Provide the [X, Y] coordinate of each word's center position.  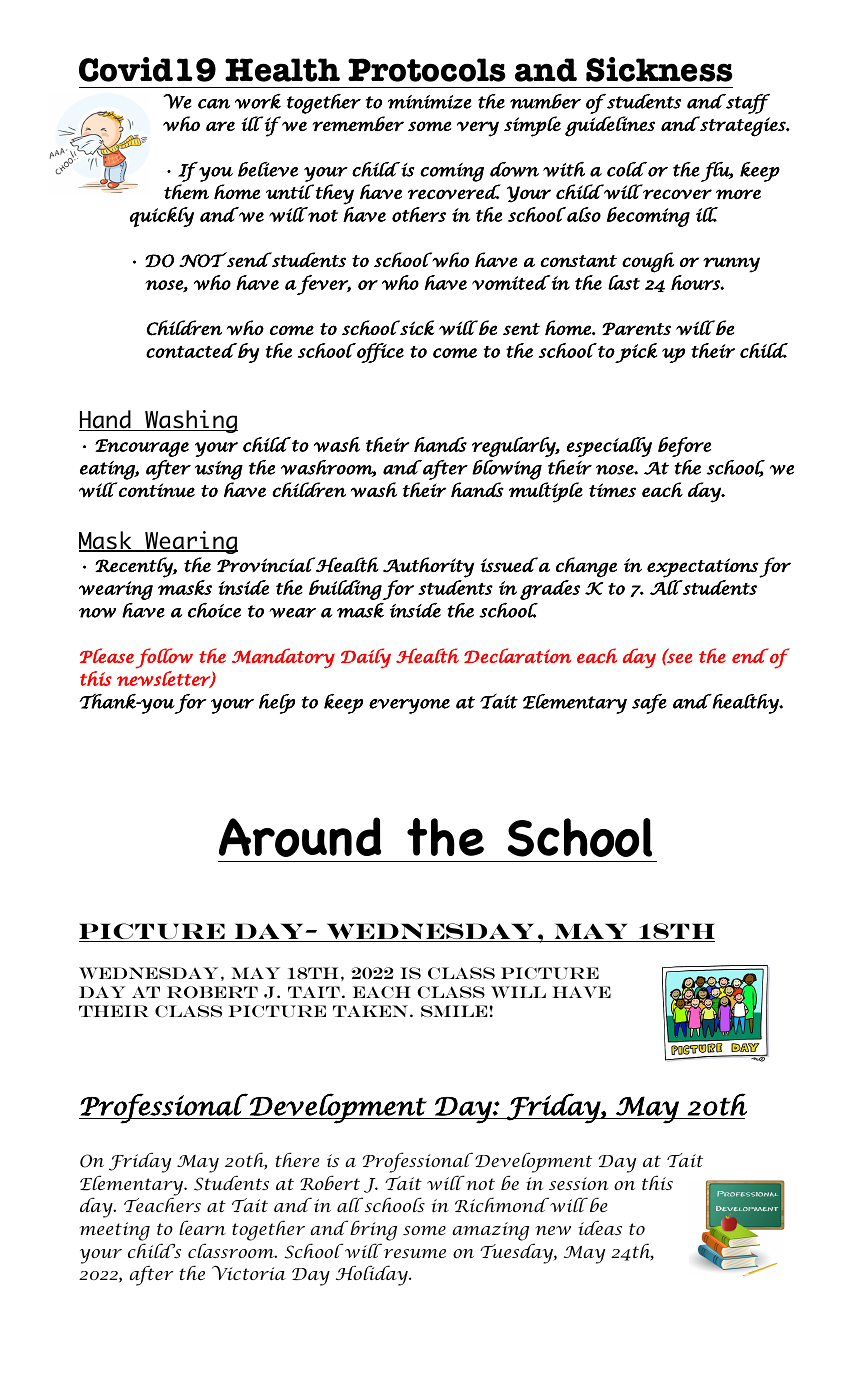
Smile [454, 1011]
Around [300, 837]
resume [415, 1253]
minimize [430, 102]
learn [202, 1227]
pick [636, 353]
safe [649, 704]
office [379, 353]
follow [164, 658]
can [214, 104]
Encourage [142, 448]
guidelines [610, 126]
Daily [366, 658]
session [578, 1183]
